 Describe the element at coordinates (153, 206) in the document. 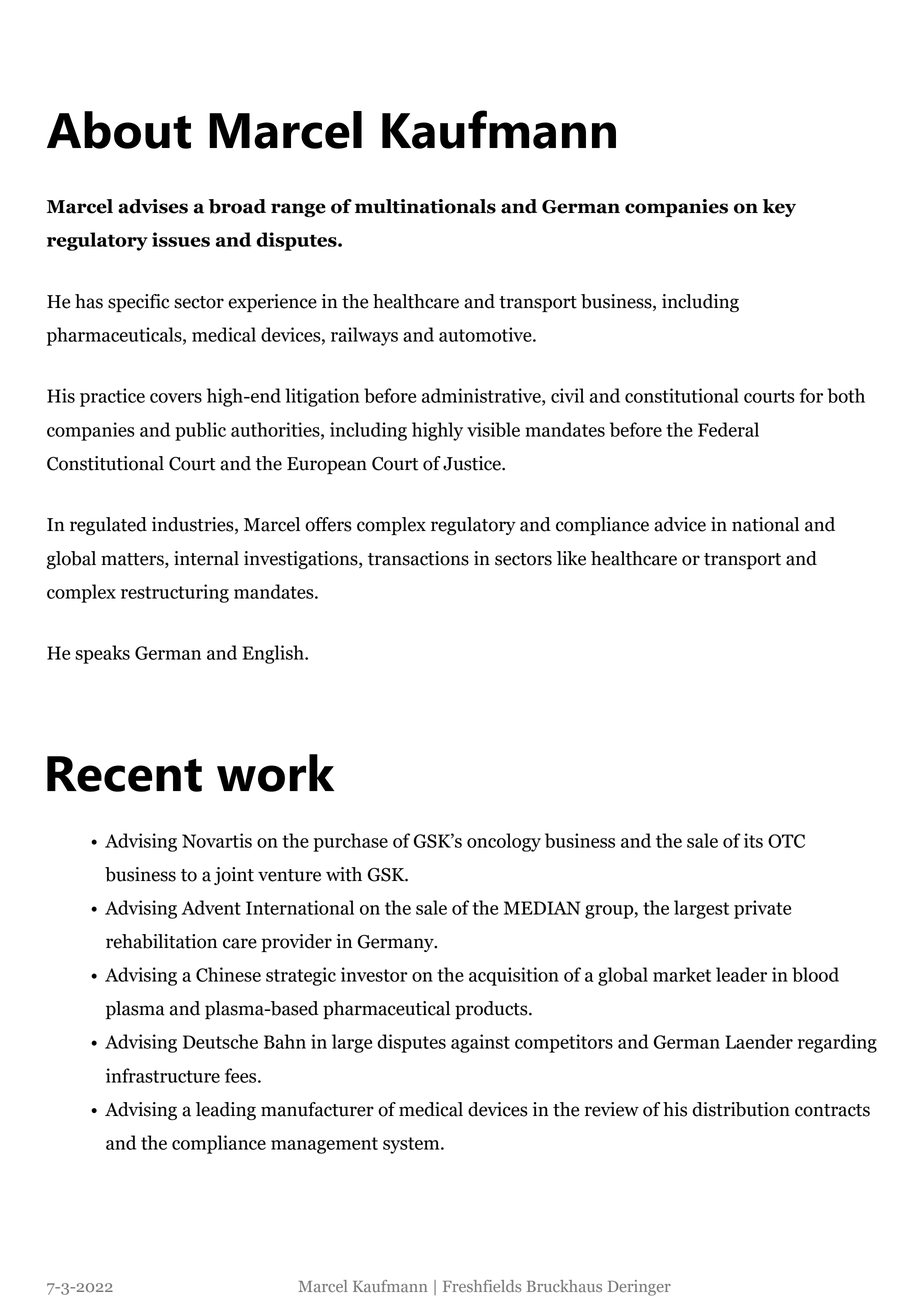

I see `advises` at that location.
